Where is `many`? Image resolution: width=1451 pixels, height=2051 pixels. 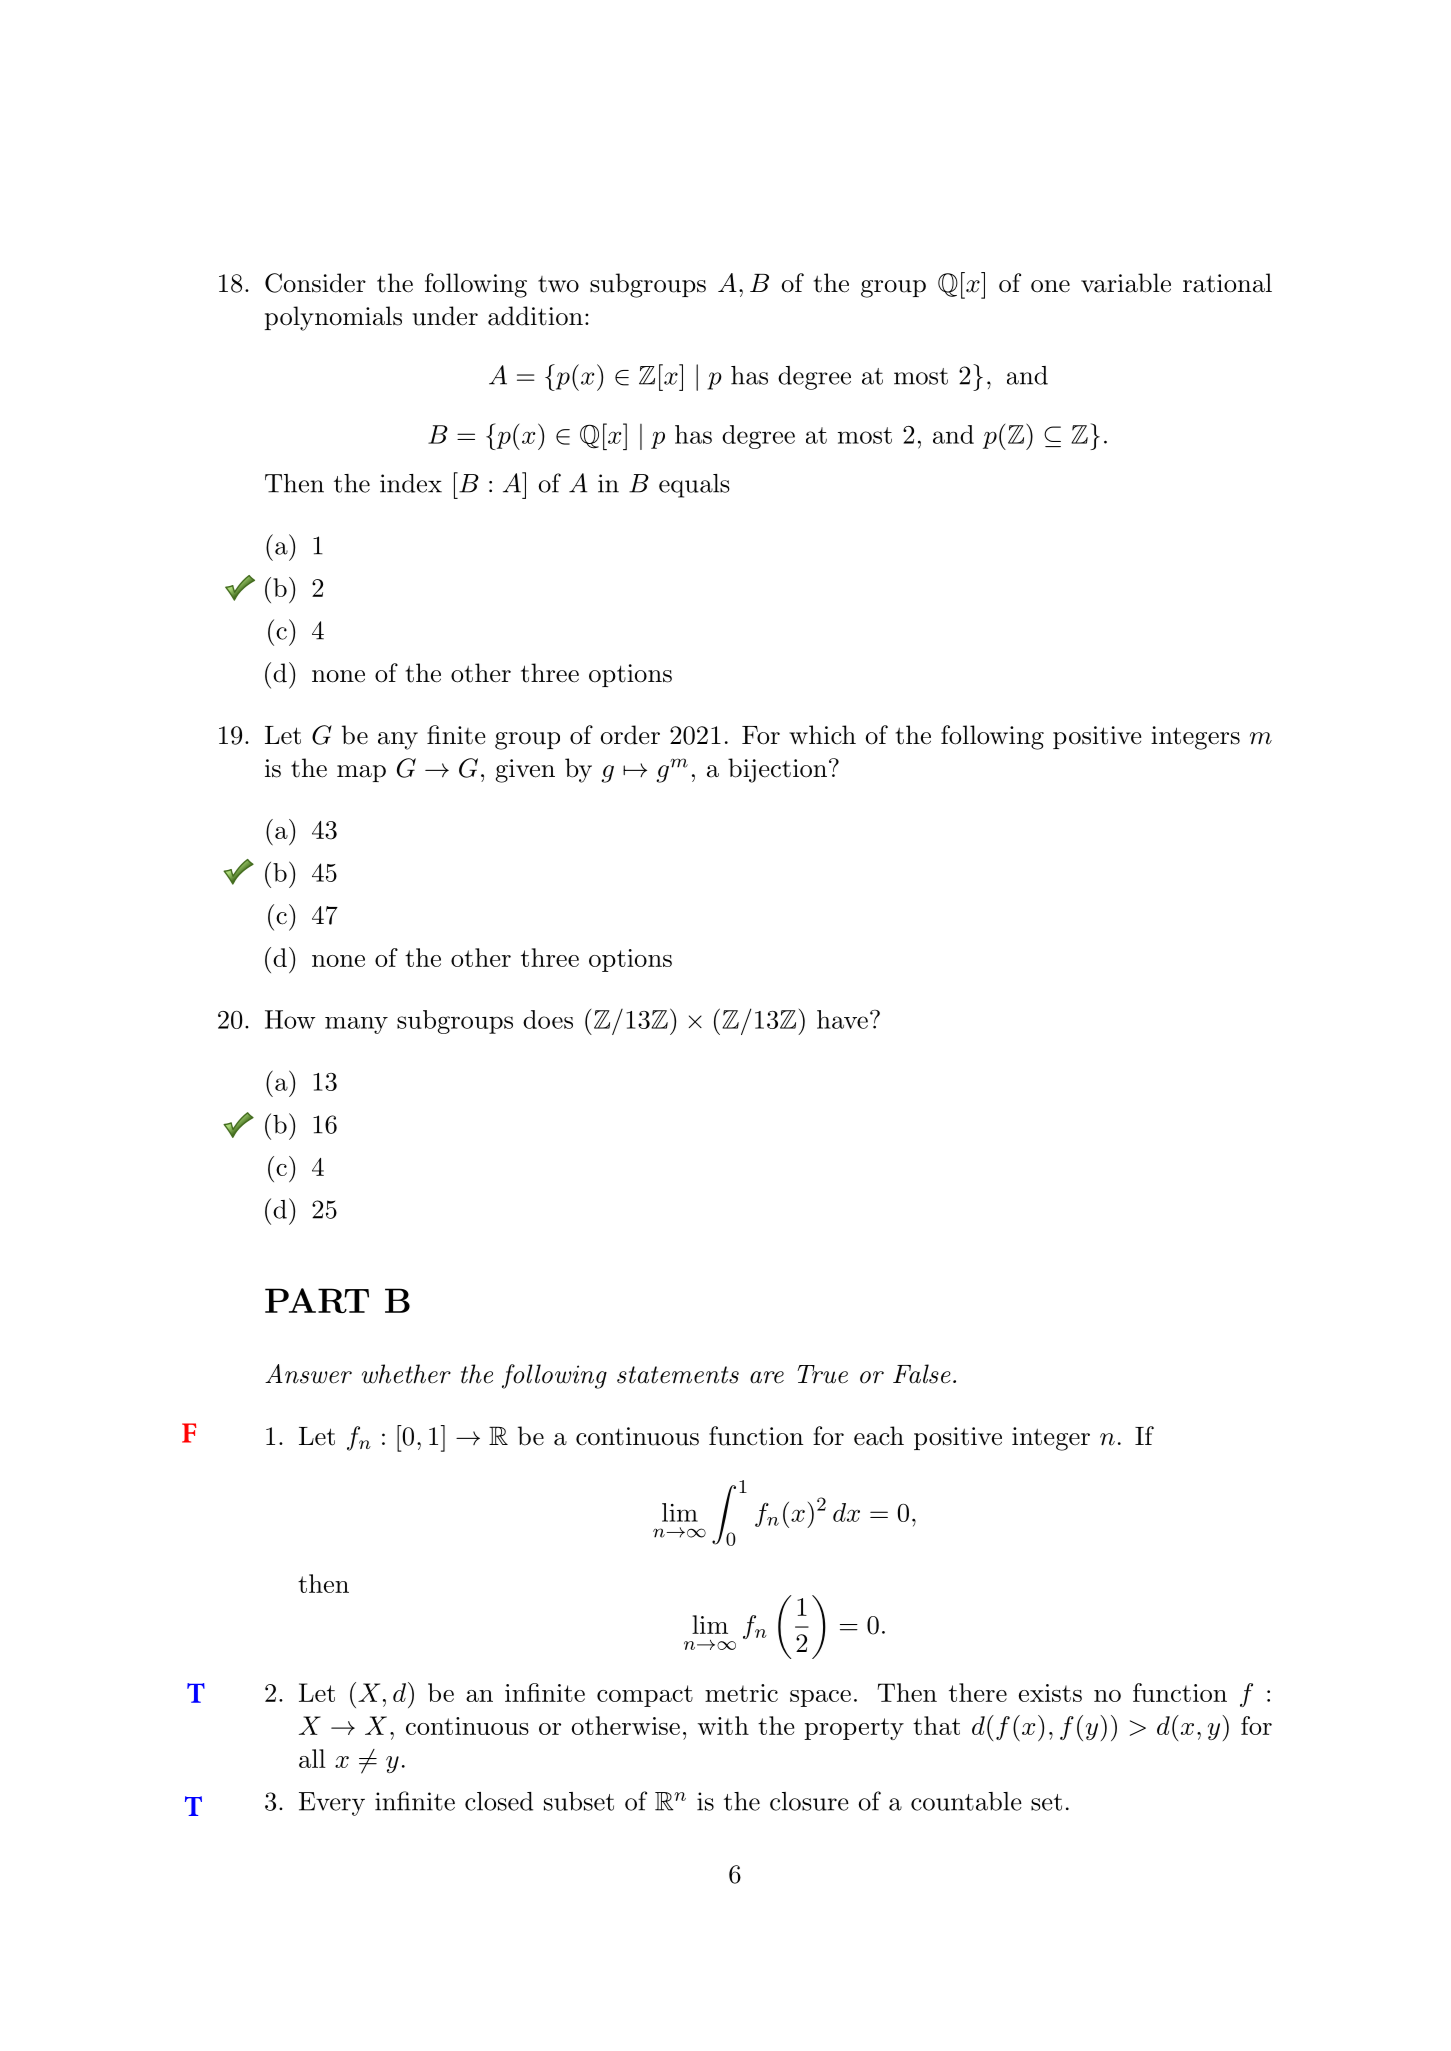 many is located at coordinates (356, 1025).
